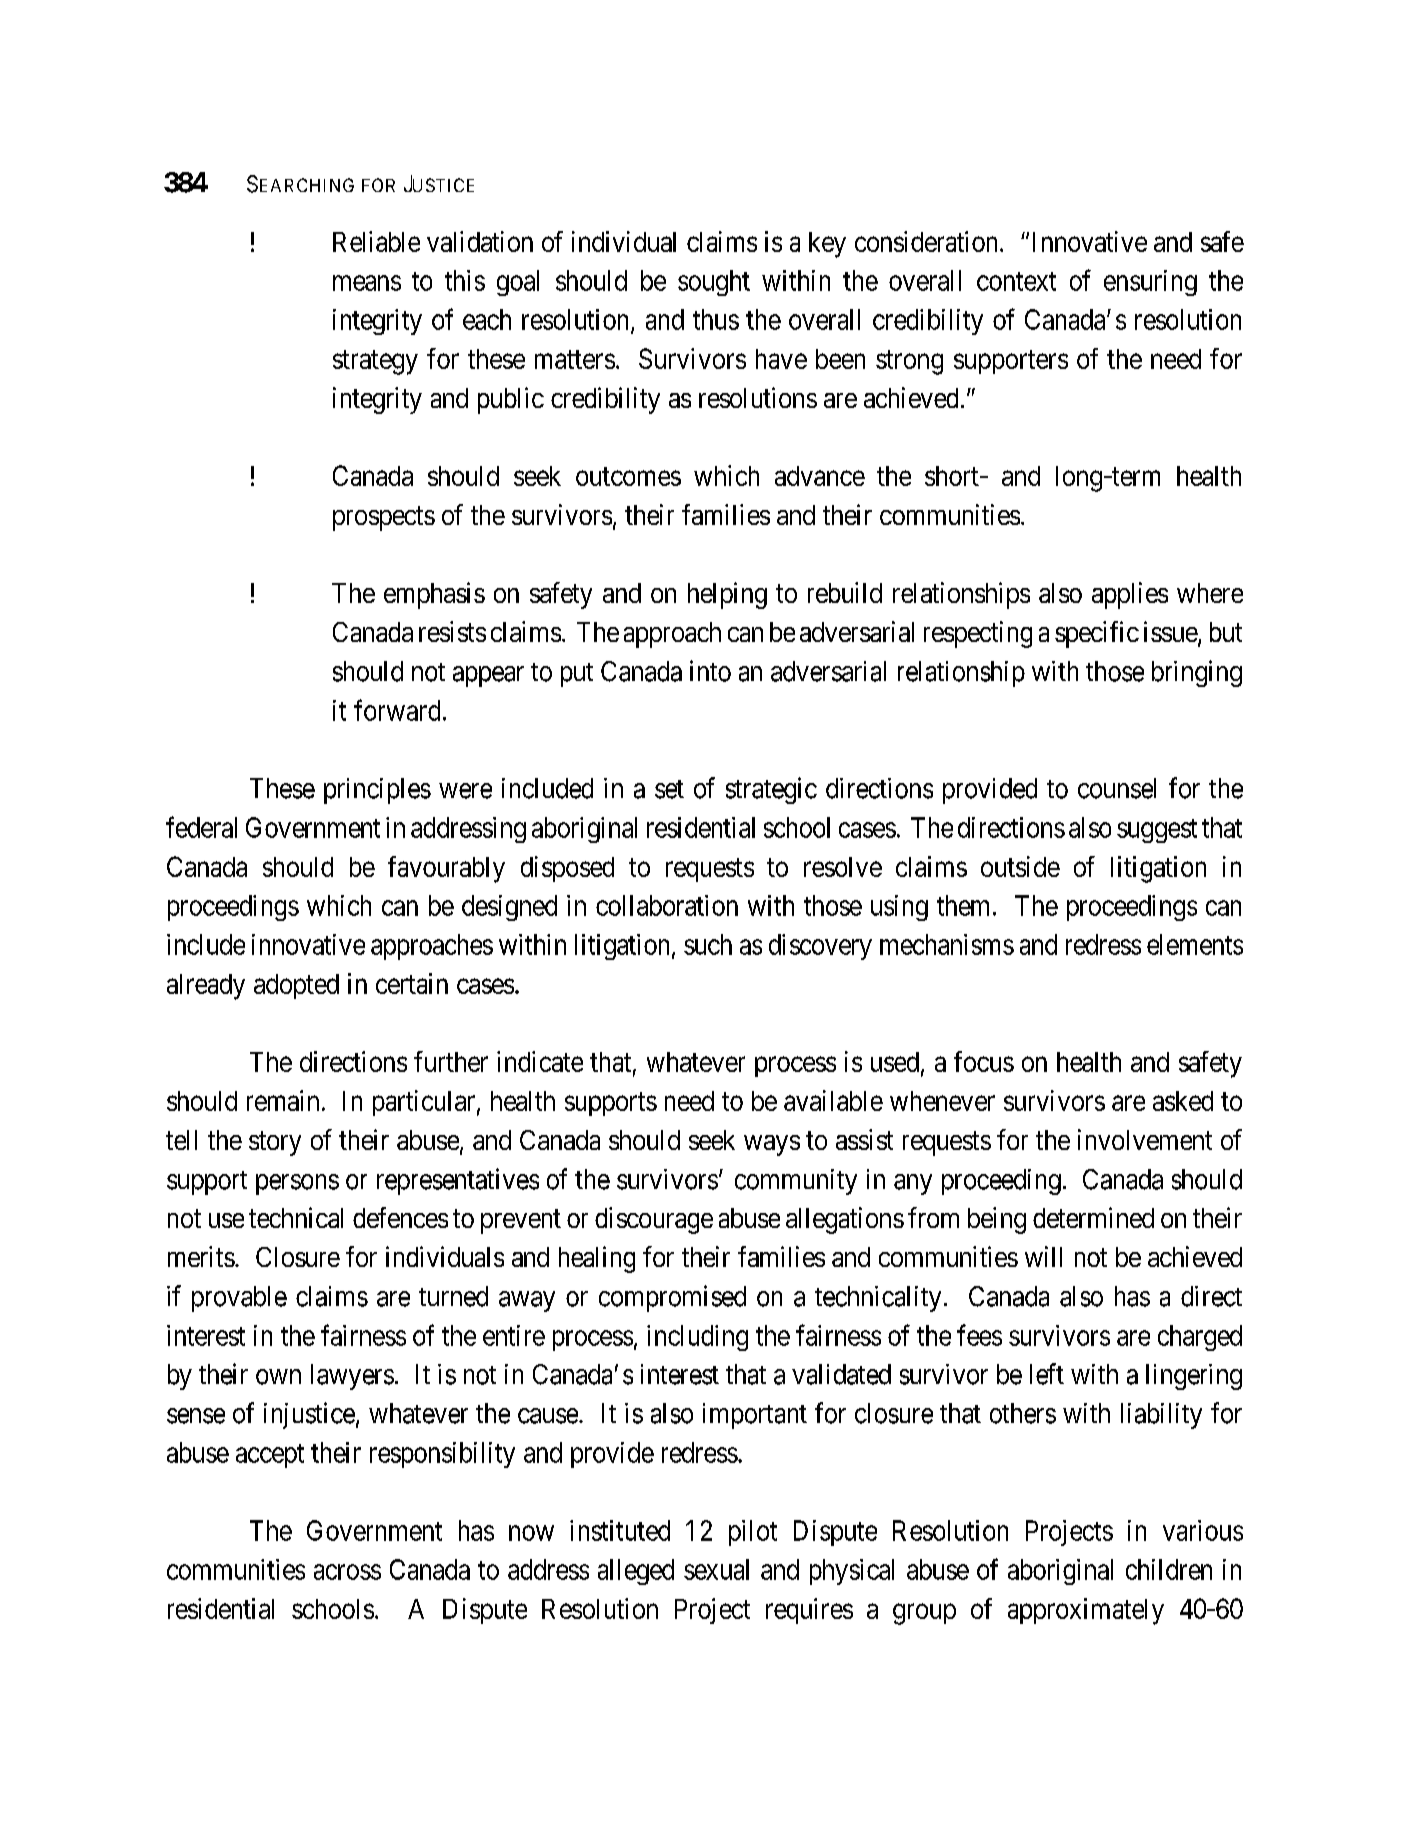  Describe the element at coordinates (727, 595) in the screenshot. I see `helping` at that location.
